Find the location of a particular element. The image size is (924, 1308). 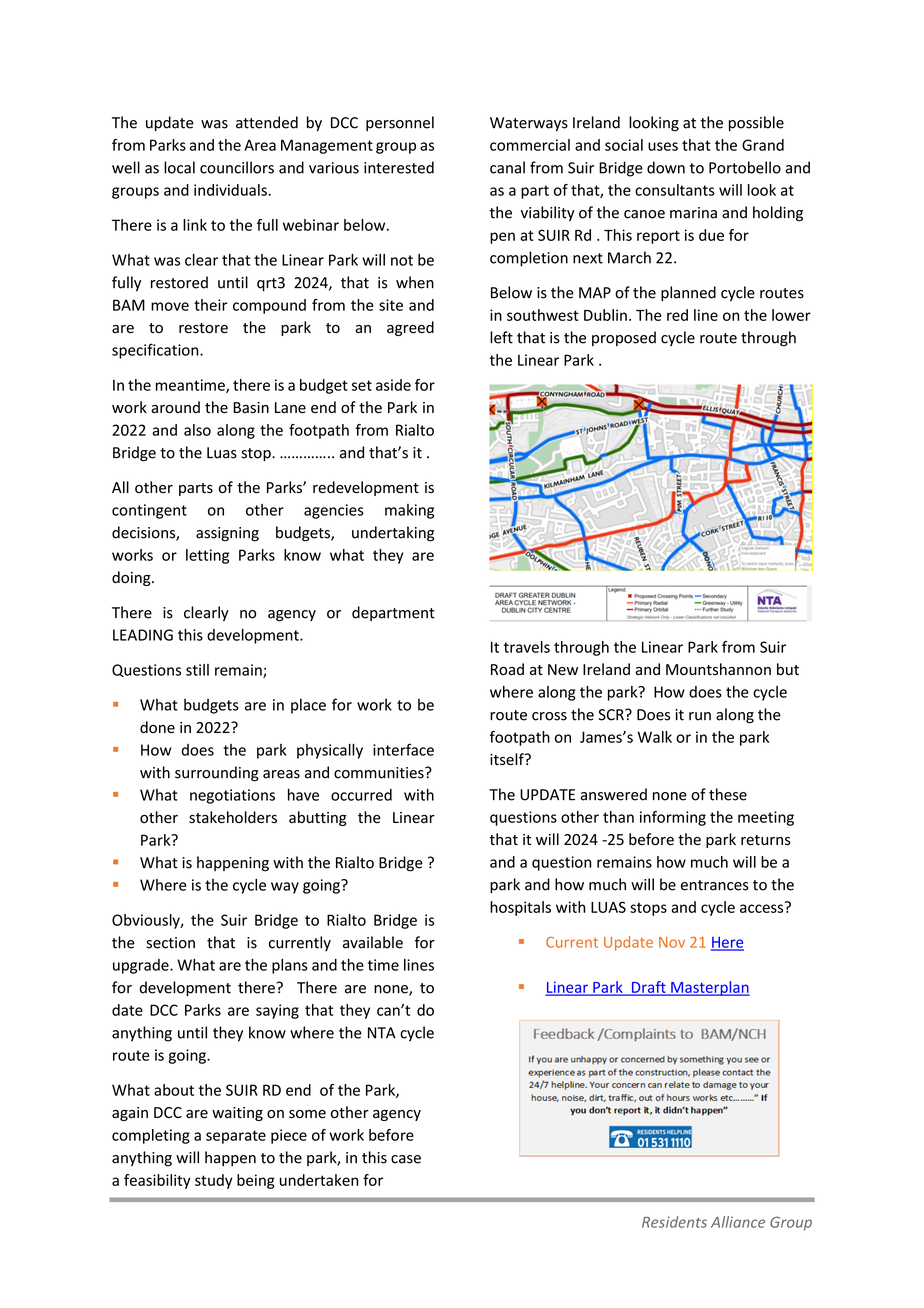

canal is located at coordinates (507, 167).
